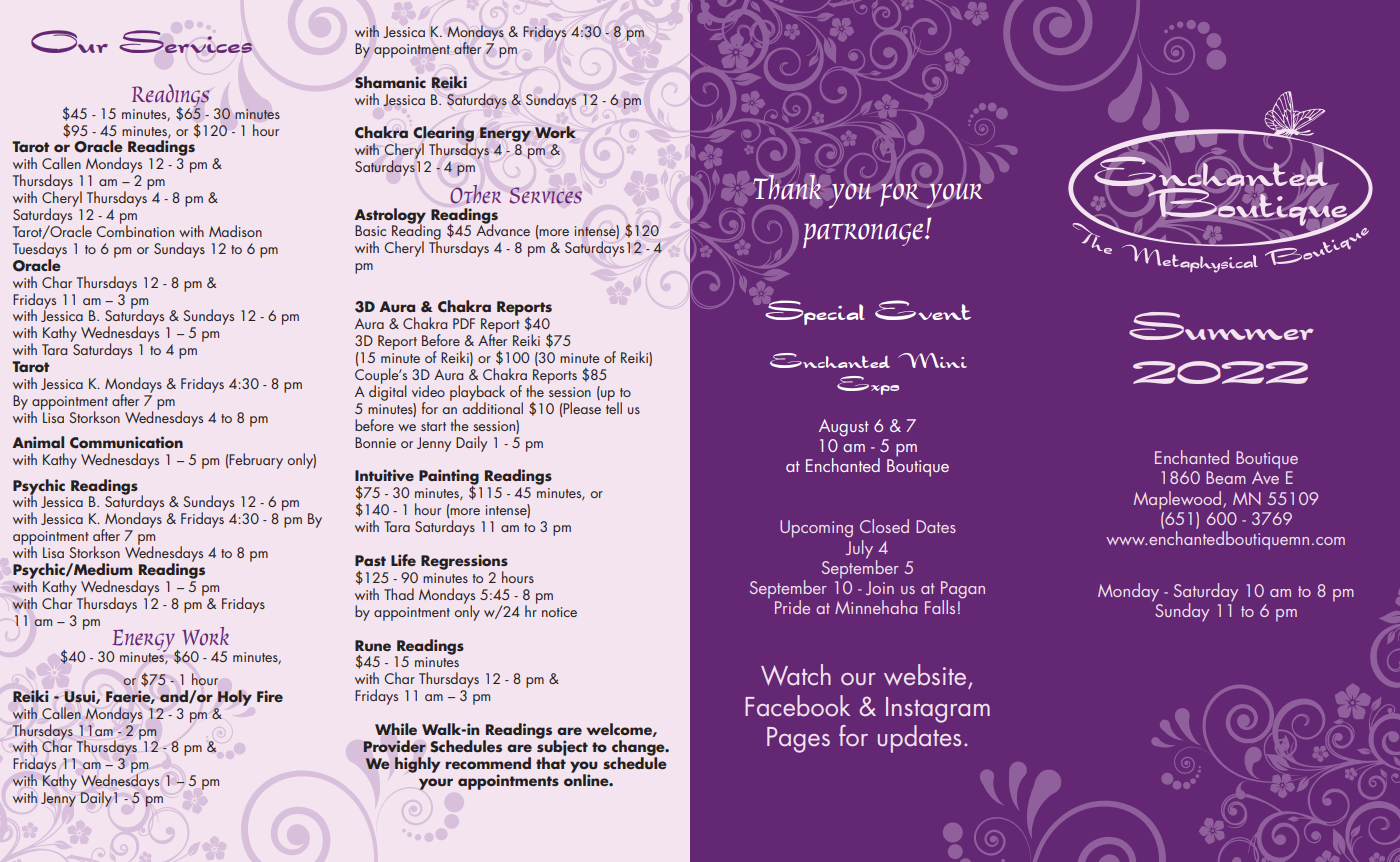 The width and height of the page is (1400, 862). What do you see at coordinates (40, 251) in the page?
I see `Tuesdays` at bounding box center [40, 251].
